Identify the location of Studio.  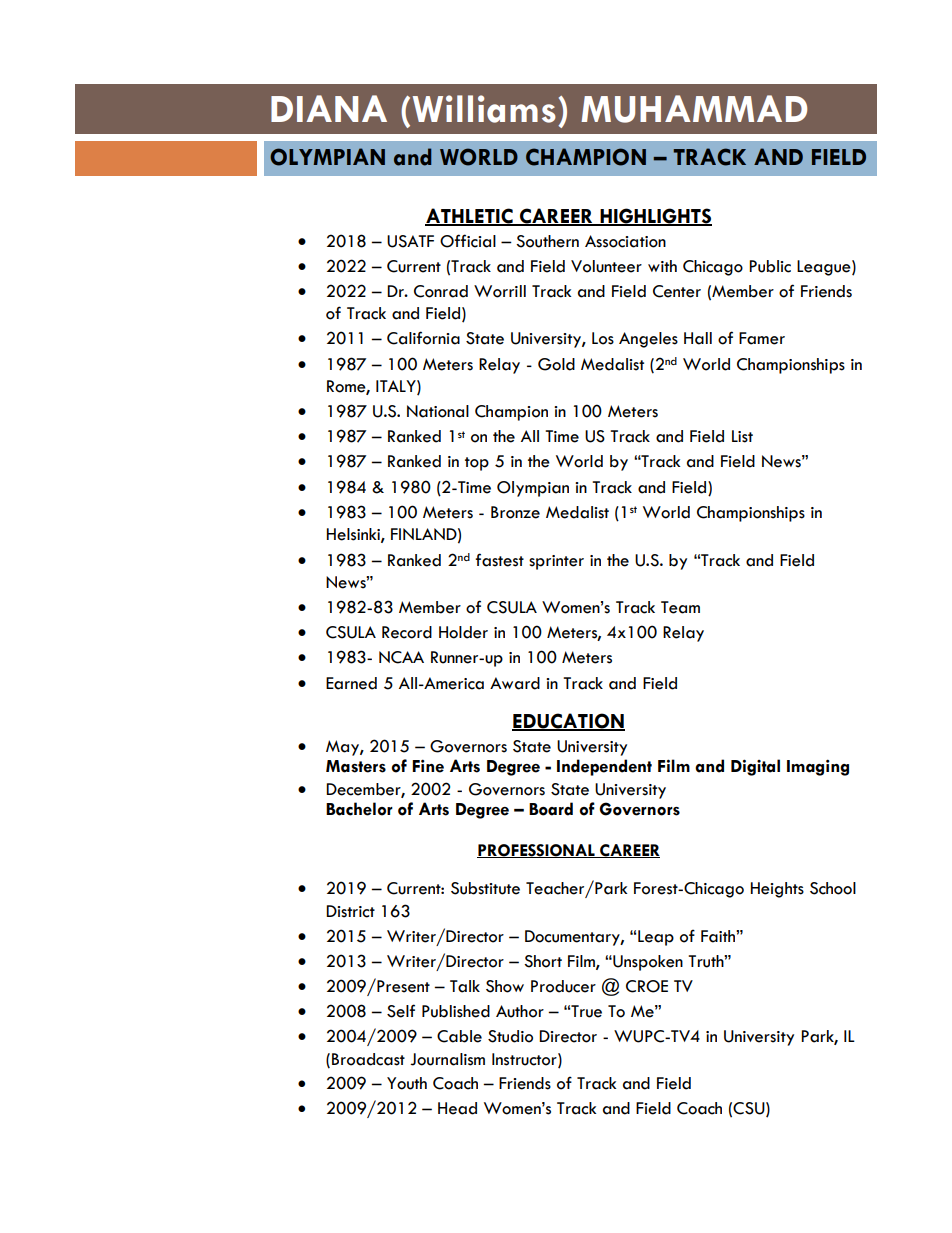
(510, 1036).
